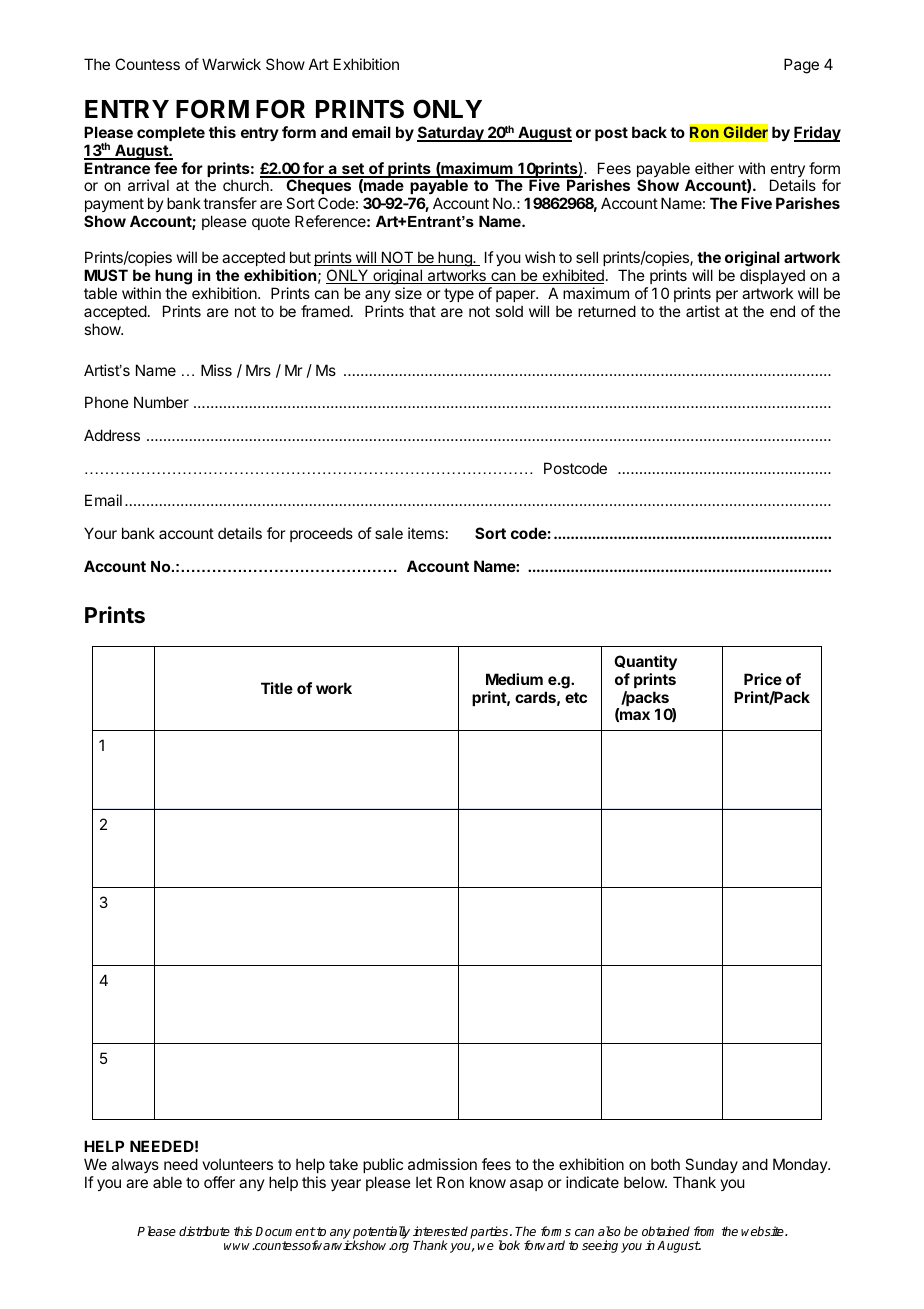 This image has width=924, height=1309. I want to click on complete, so click(171, 133).
